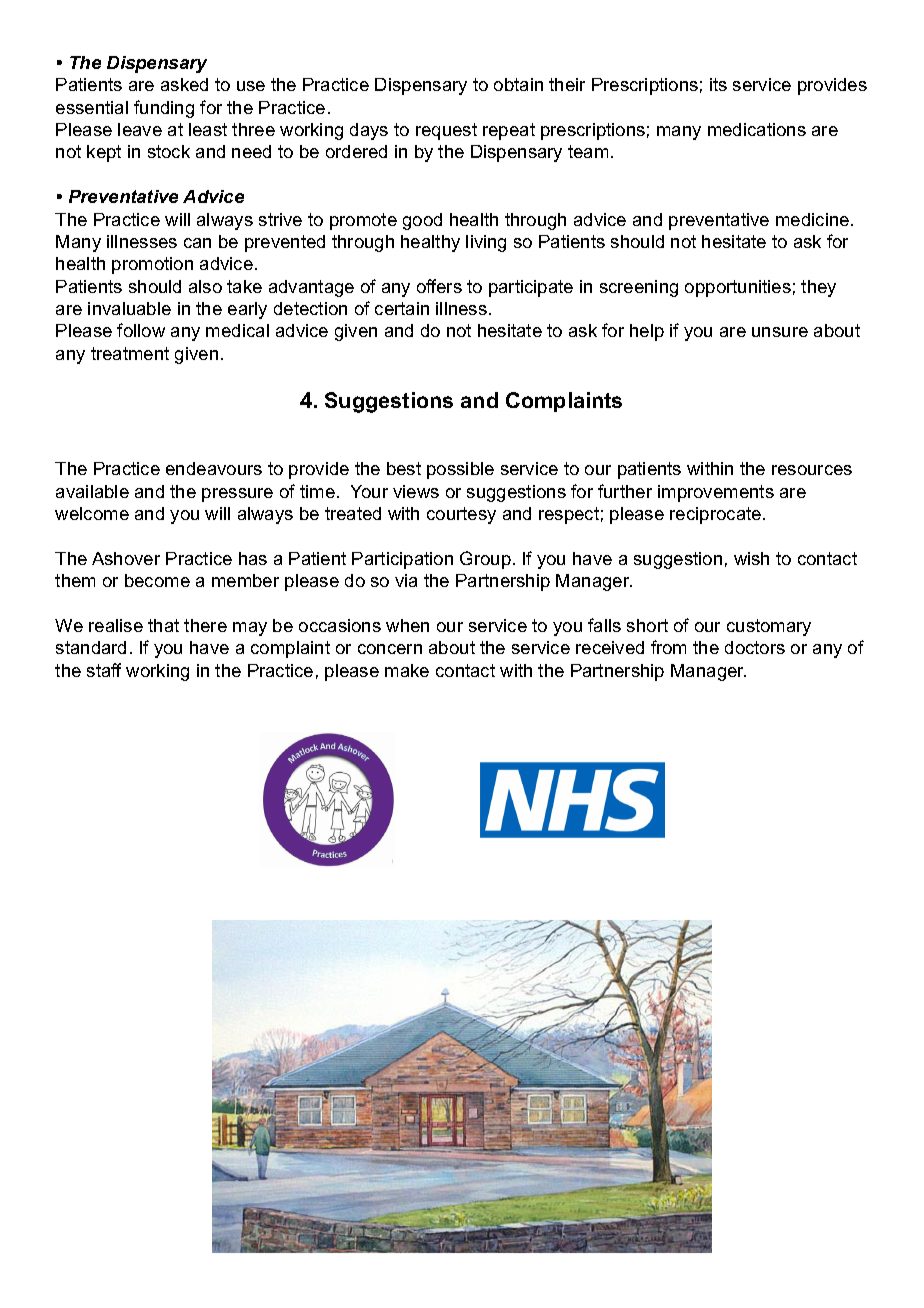  I want to click on treatment, so click(130, 353).
